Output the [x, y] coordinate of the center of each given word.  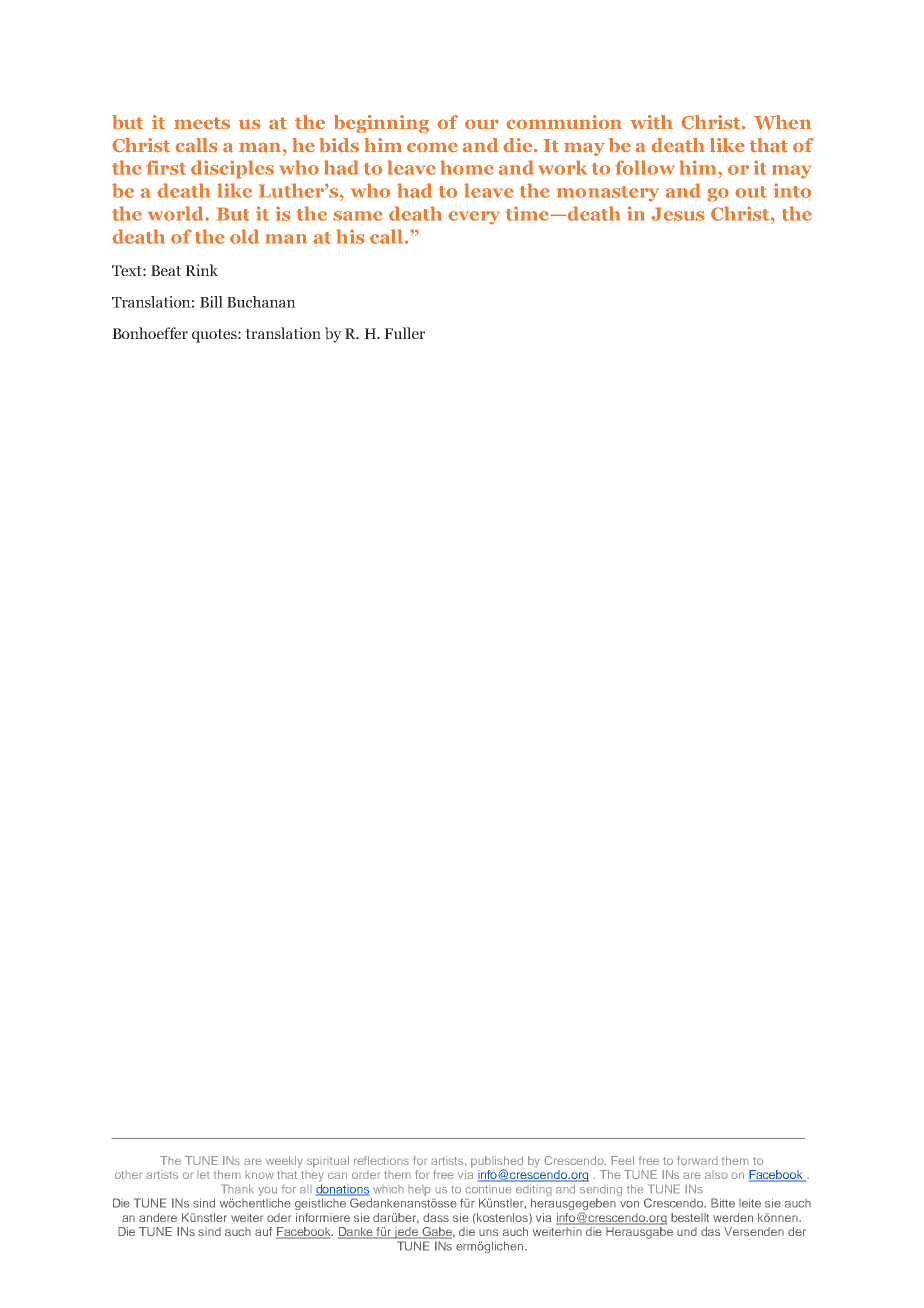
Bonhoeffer [150, 333]
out [751, 192]
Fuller [404, 333]
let [203, 1174]
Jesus [678, 214]
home [467, 167]
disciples [232, 169]
